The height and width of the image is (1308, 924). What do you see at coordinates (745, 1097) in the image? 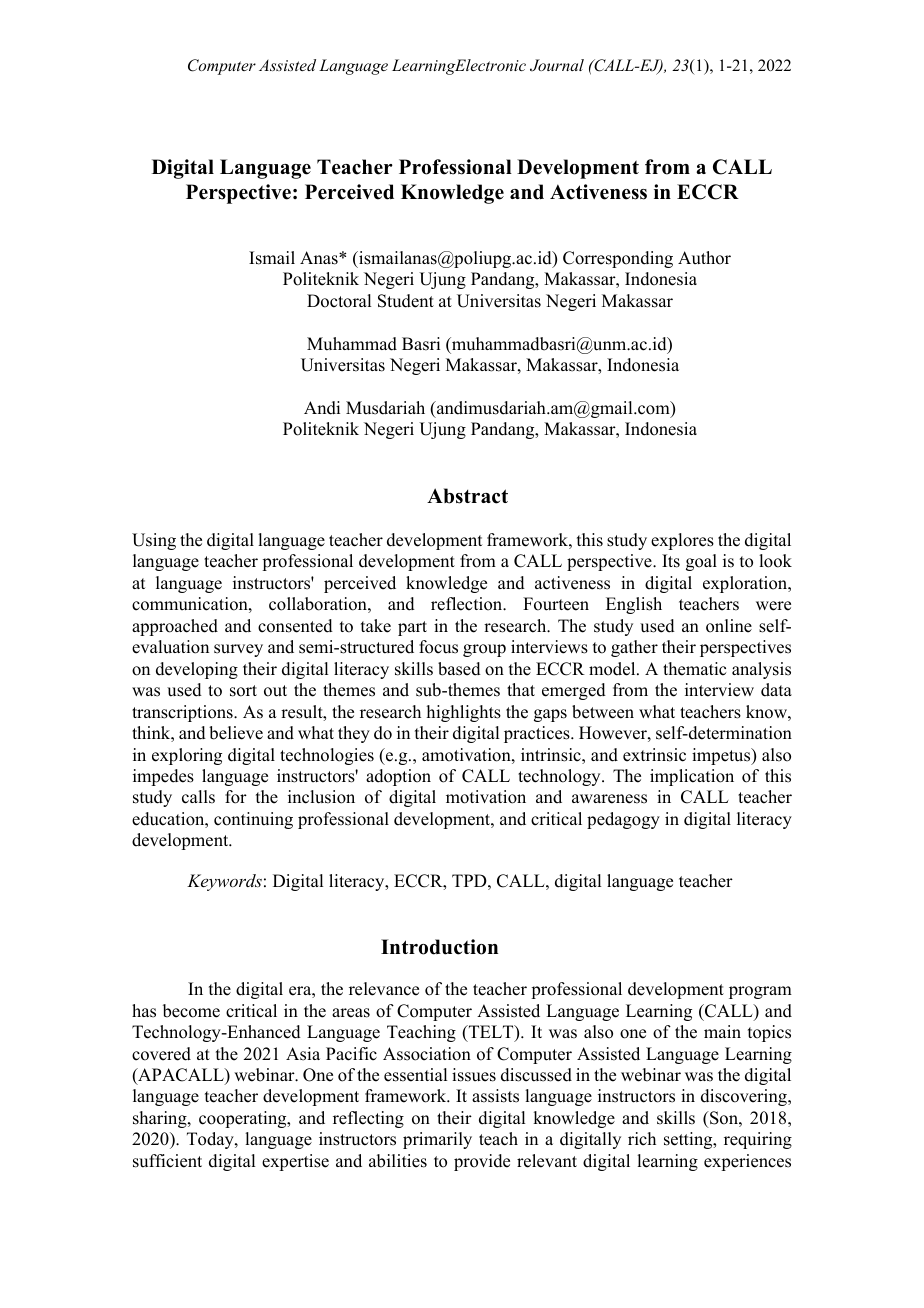
I see `discovering` at bounding box center [745, 1097].
